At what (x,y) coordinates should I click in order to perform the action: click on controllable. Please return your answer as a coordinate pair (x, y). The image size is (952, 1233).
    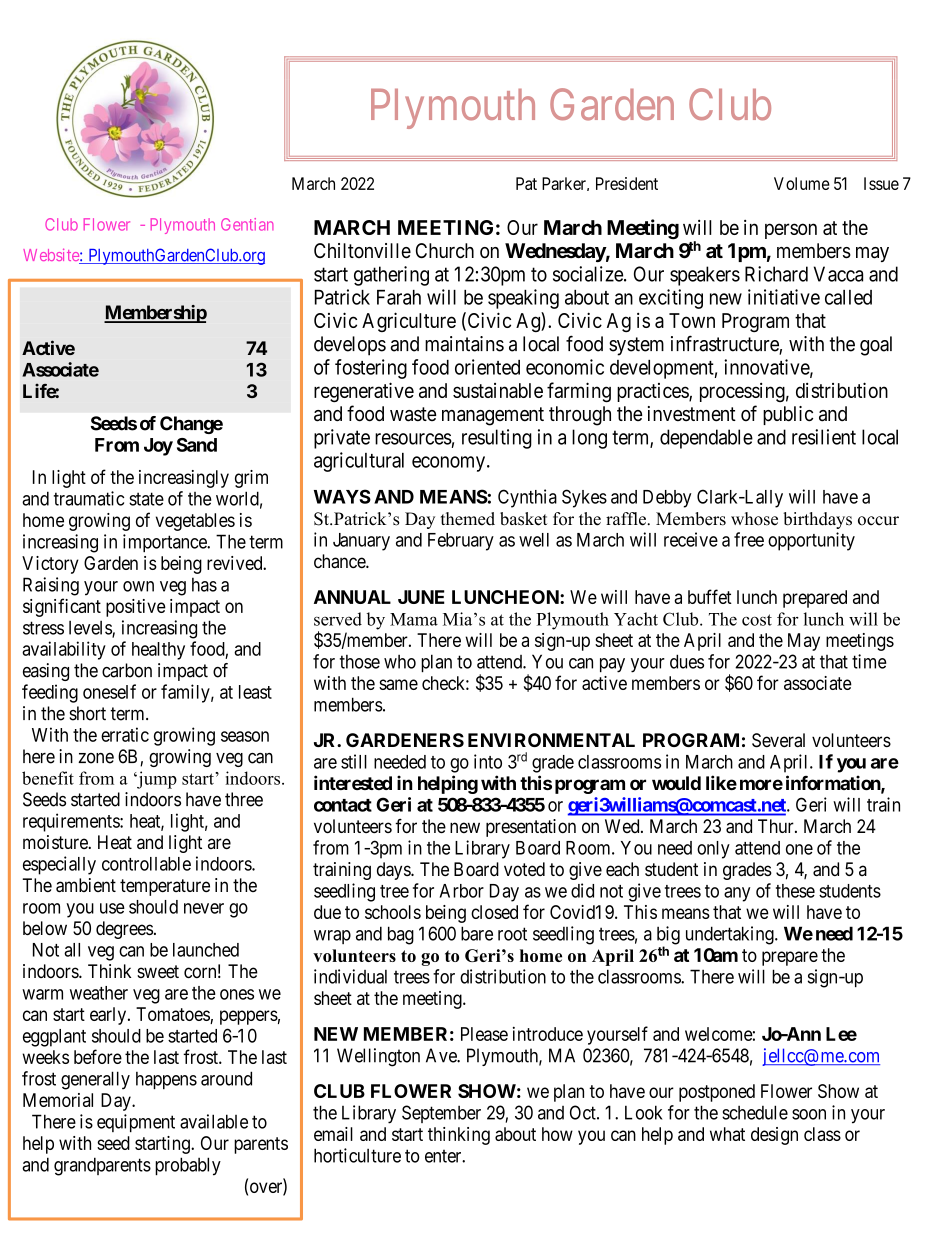
    Looking at the image, I should click on (146, 864).
